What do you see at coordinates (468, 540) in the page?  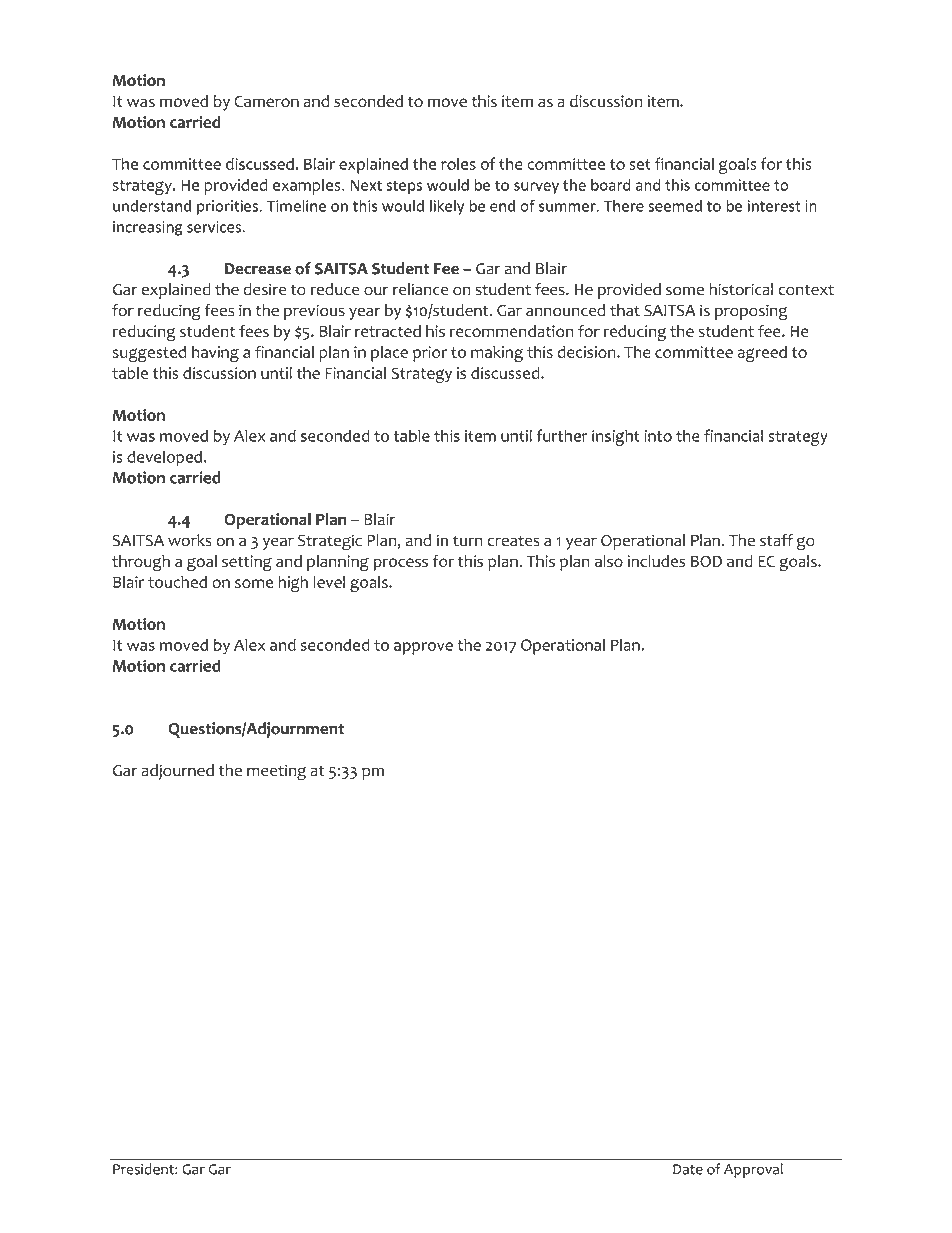 I see `turn` at bounding box center [468, 540].
